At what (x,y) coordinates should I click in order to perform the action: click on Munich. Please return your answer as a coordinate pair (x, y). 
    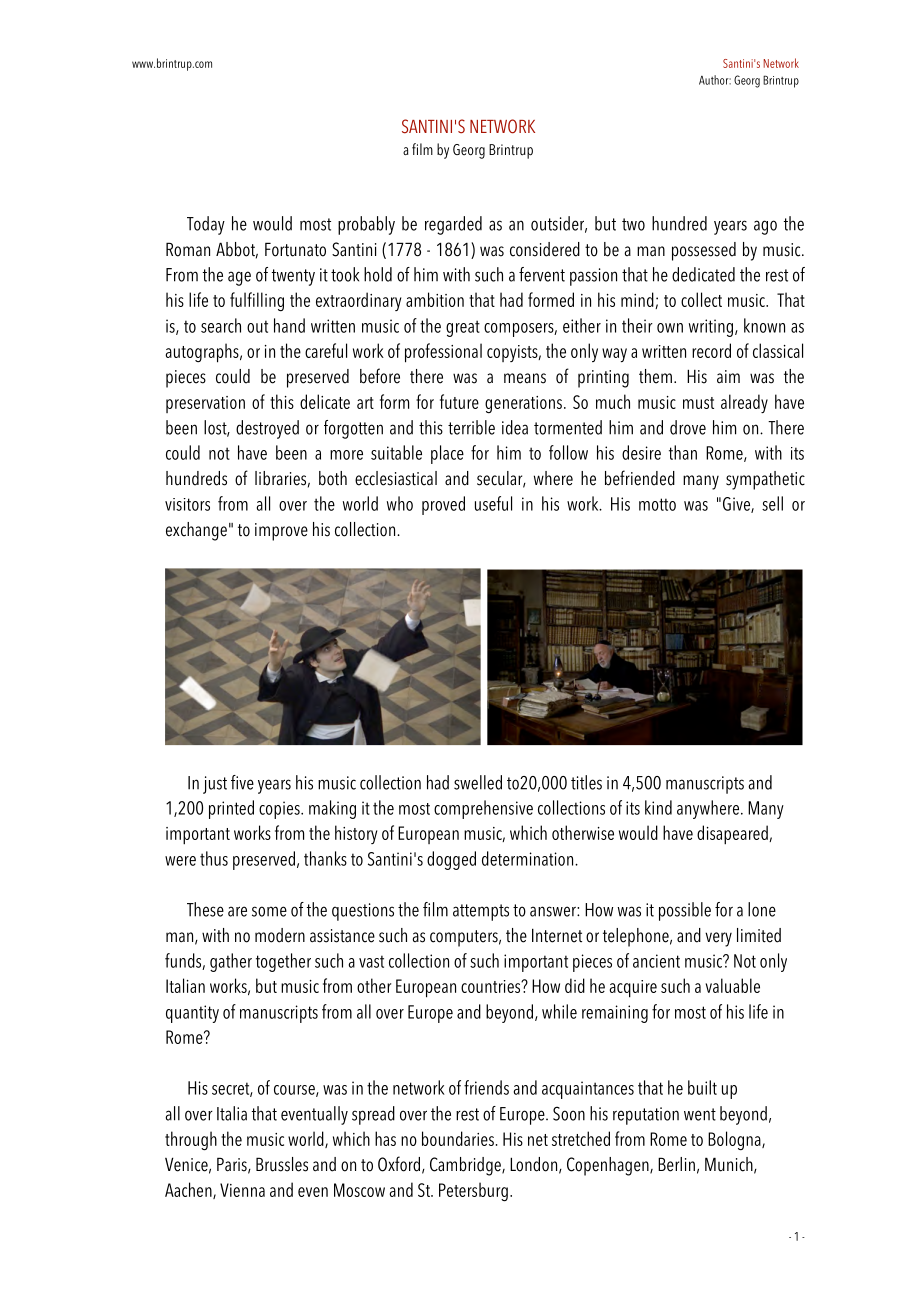
    Looking at the image, I should click on (730, 1165).
